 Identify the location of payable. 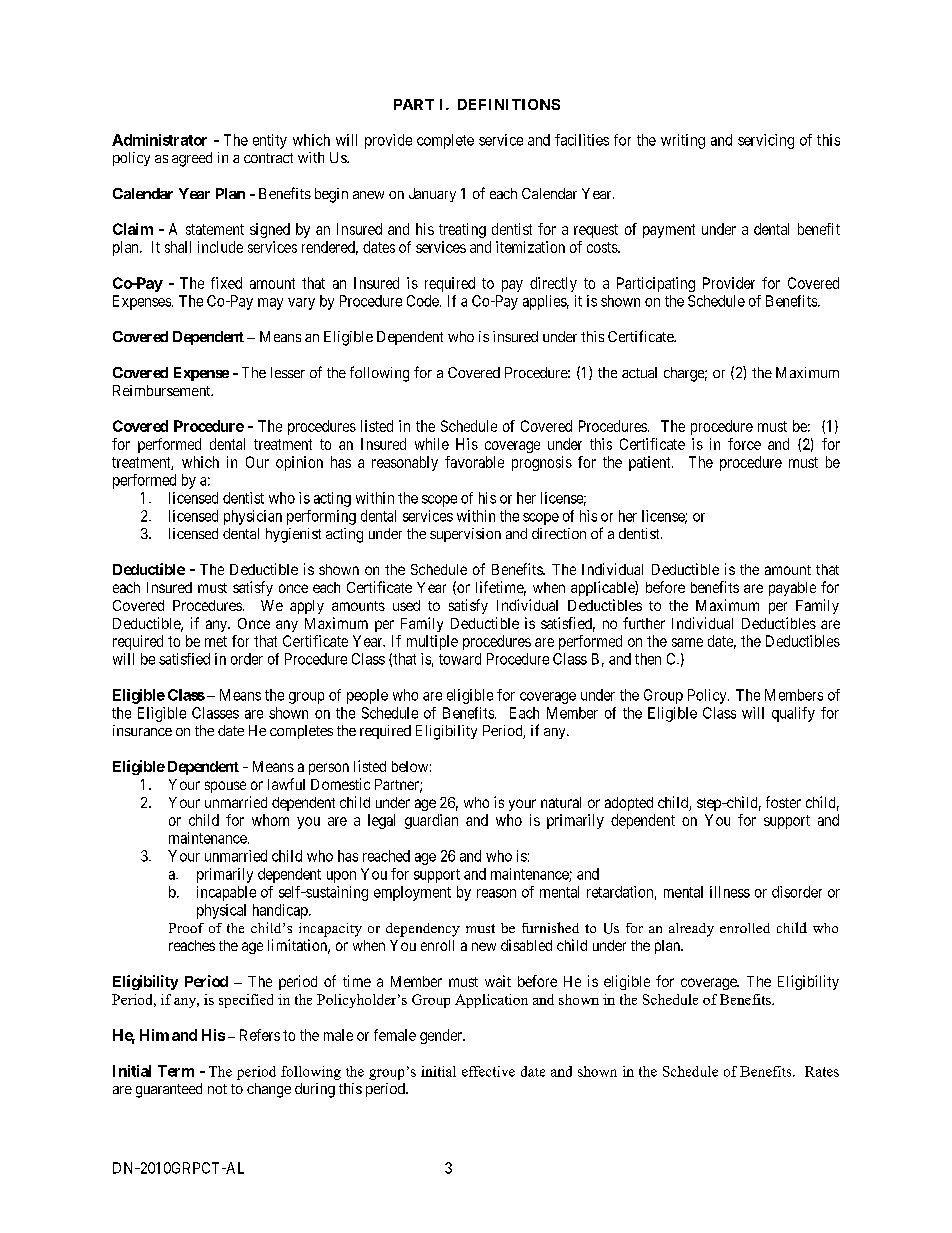
(792, 589).
